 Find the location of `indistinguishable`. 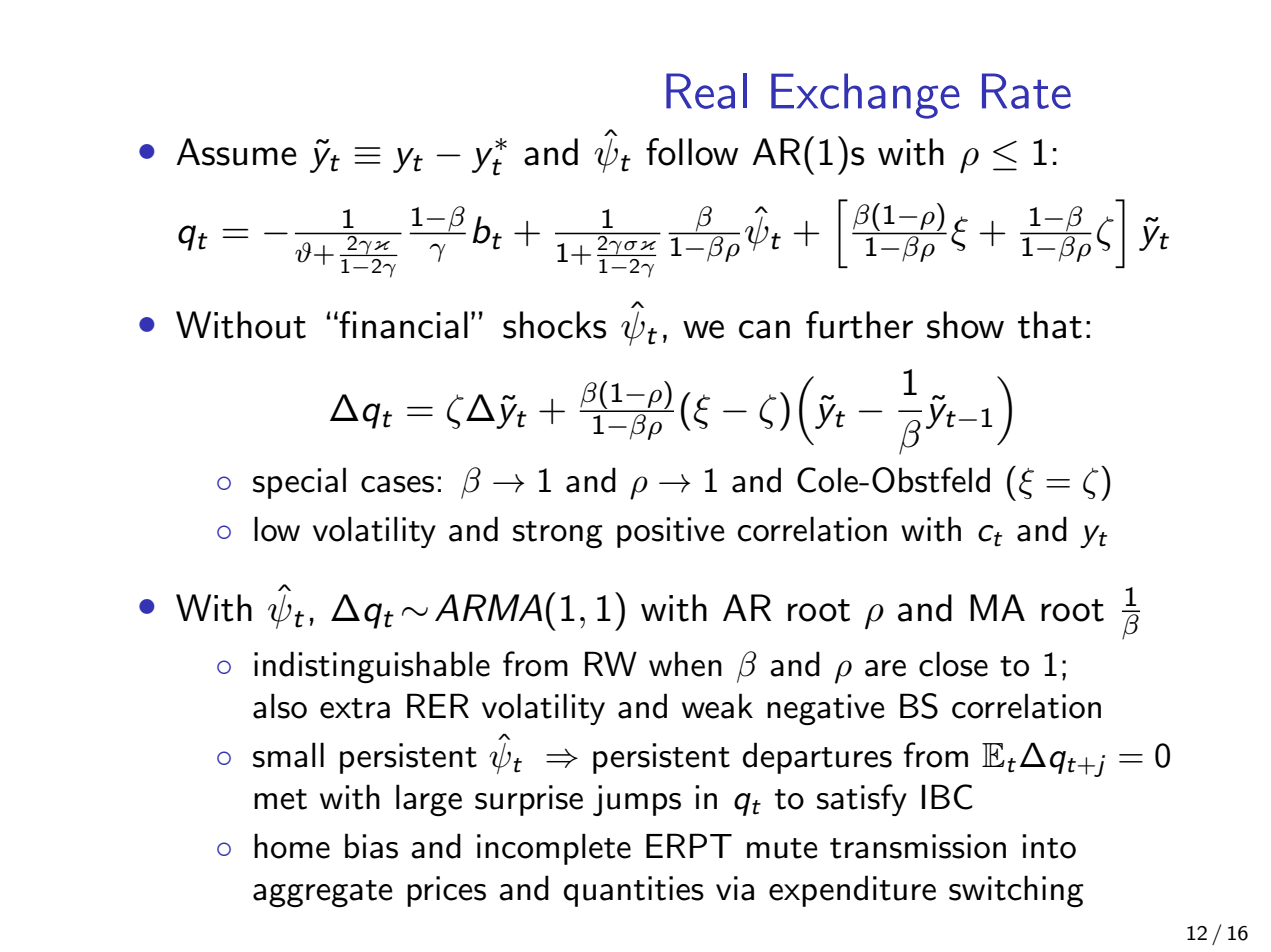

indistinguishable is located at coordinates (372, 667).
